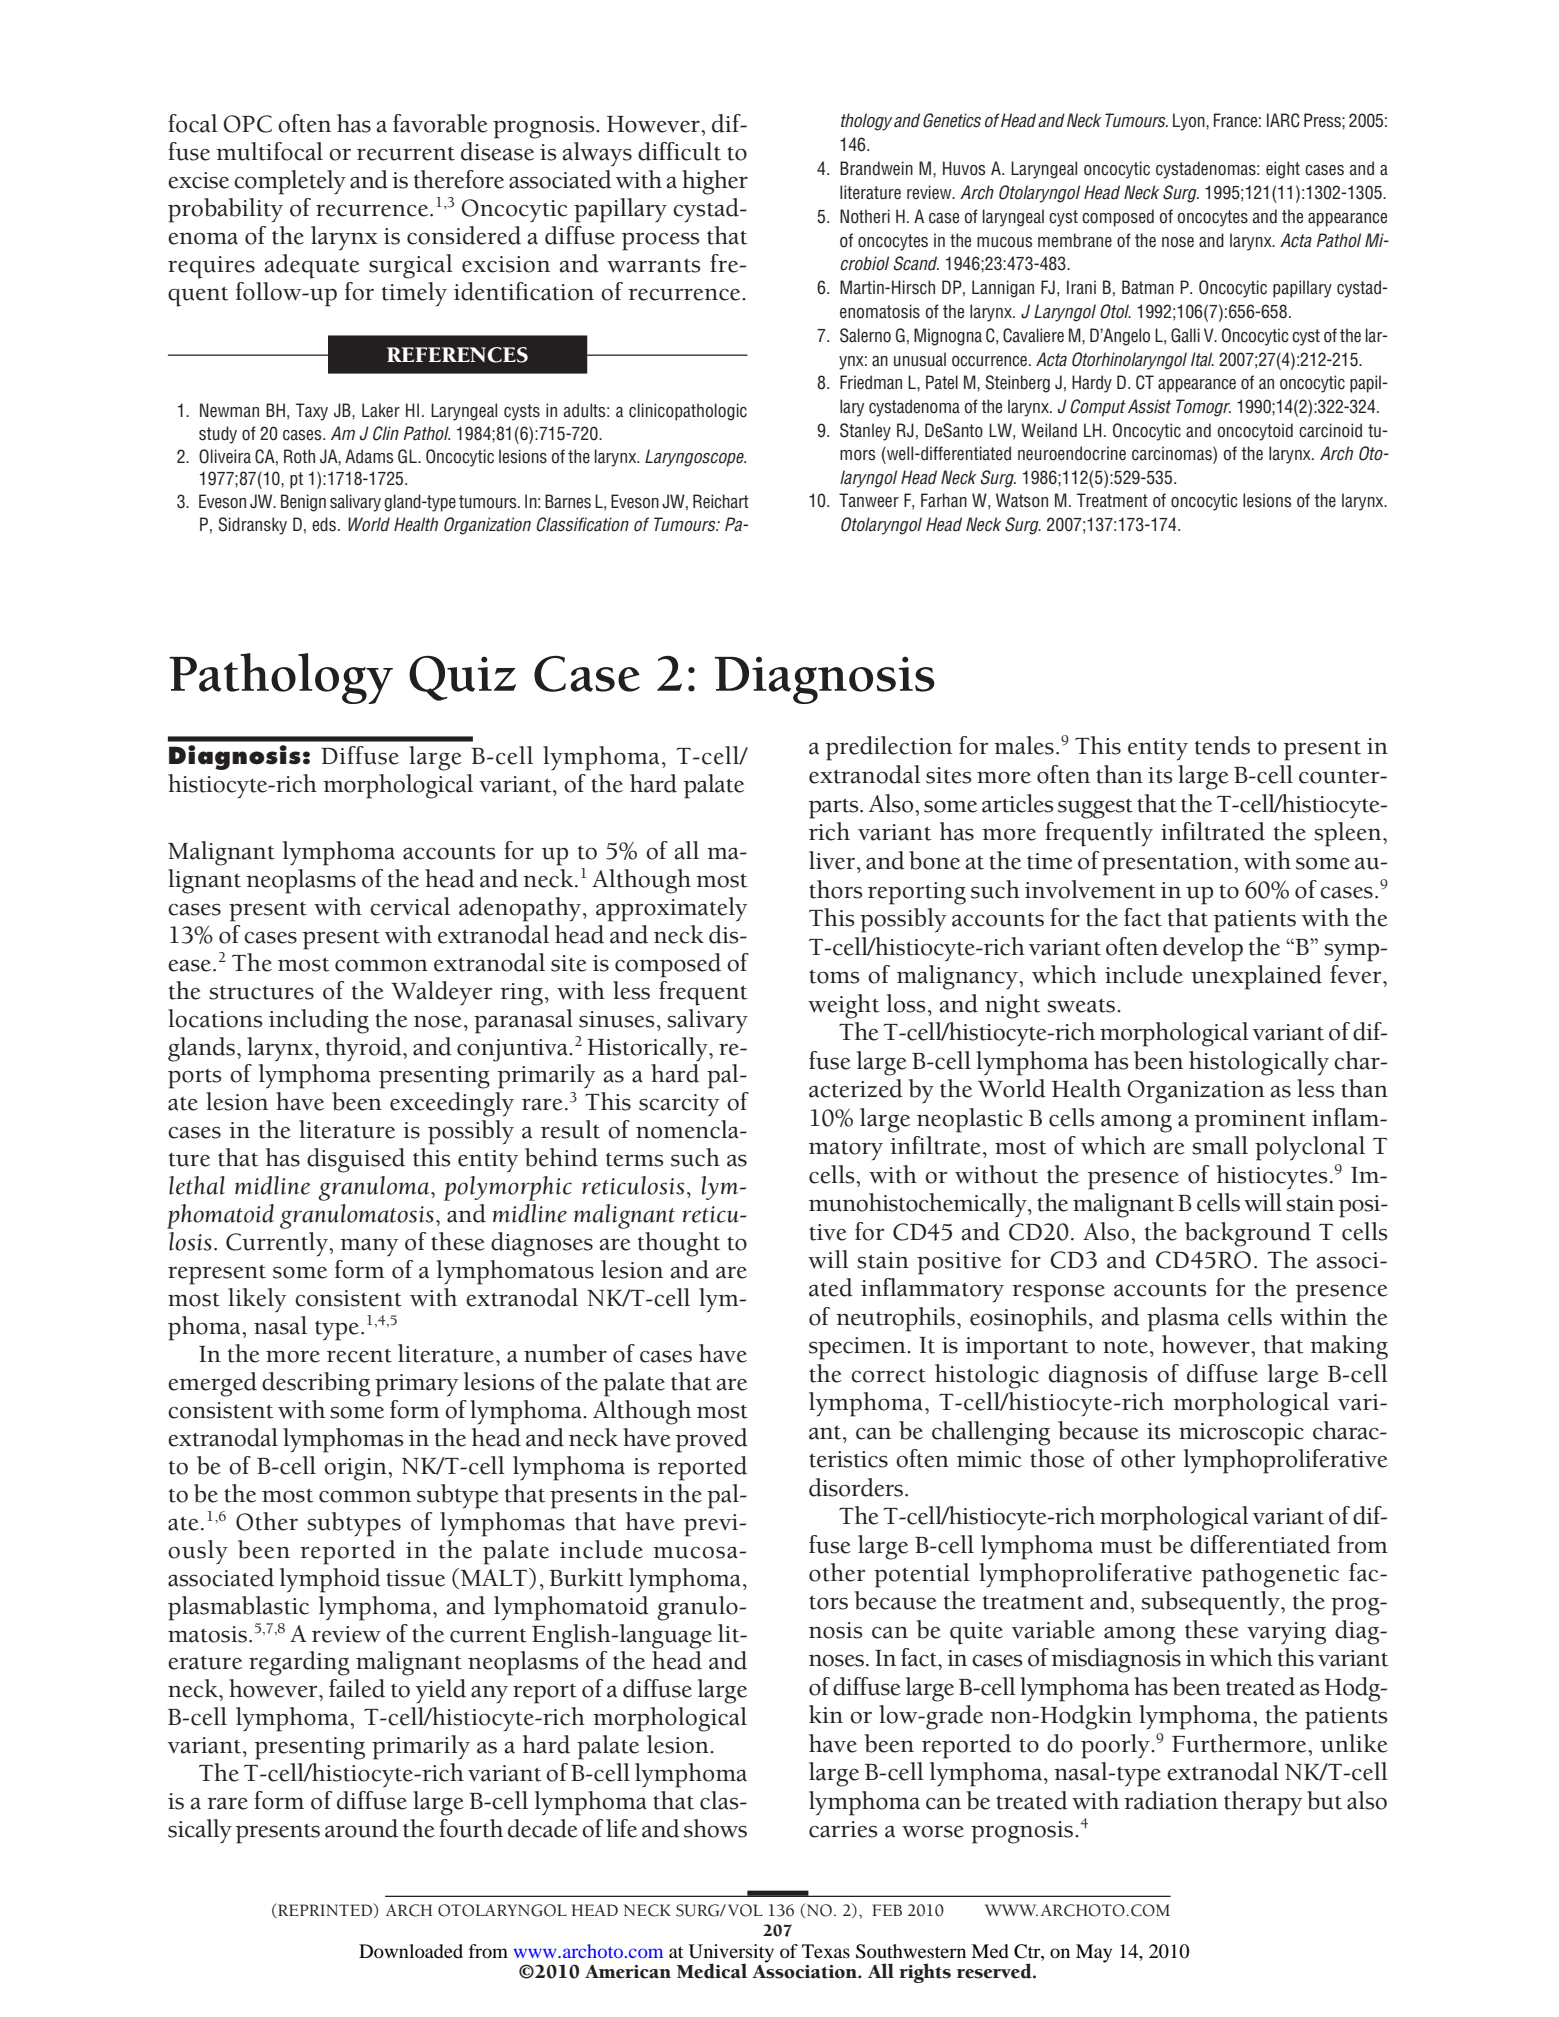 The width and height of the screenshot is (1559, 2017). Describe the element at coordinates (290, 182) in the screenshot. I see `completely` at that location.
